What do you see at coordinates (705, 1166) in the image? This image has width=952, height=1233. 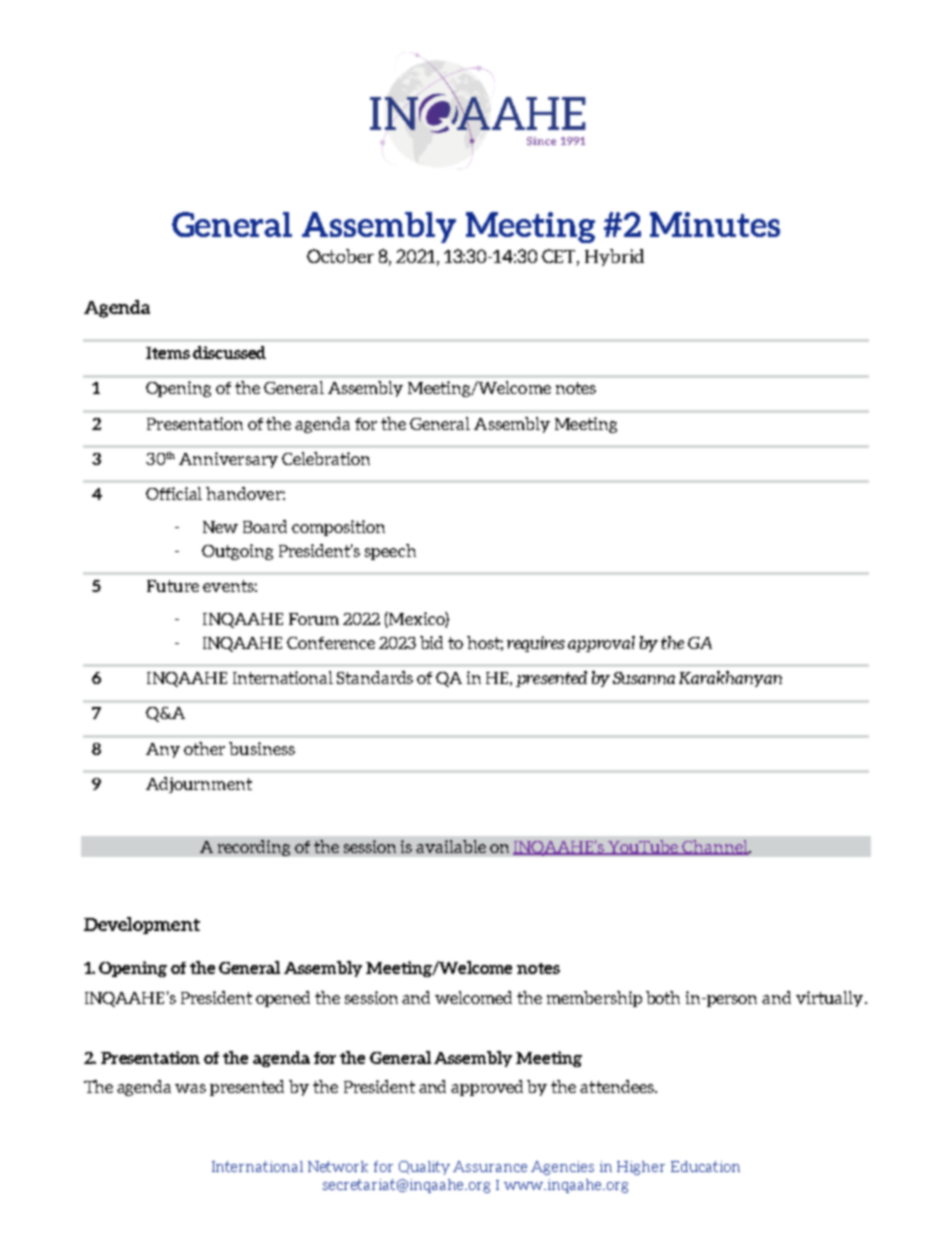 I see `Education` at bounding box center [705, 1166].
